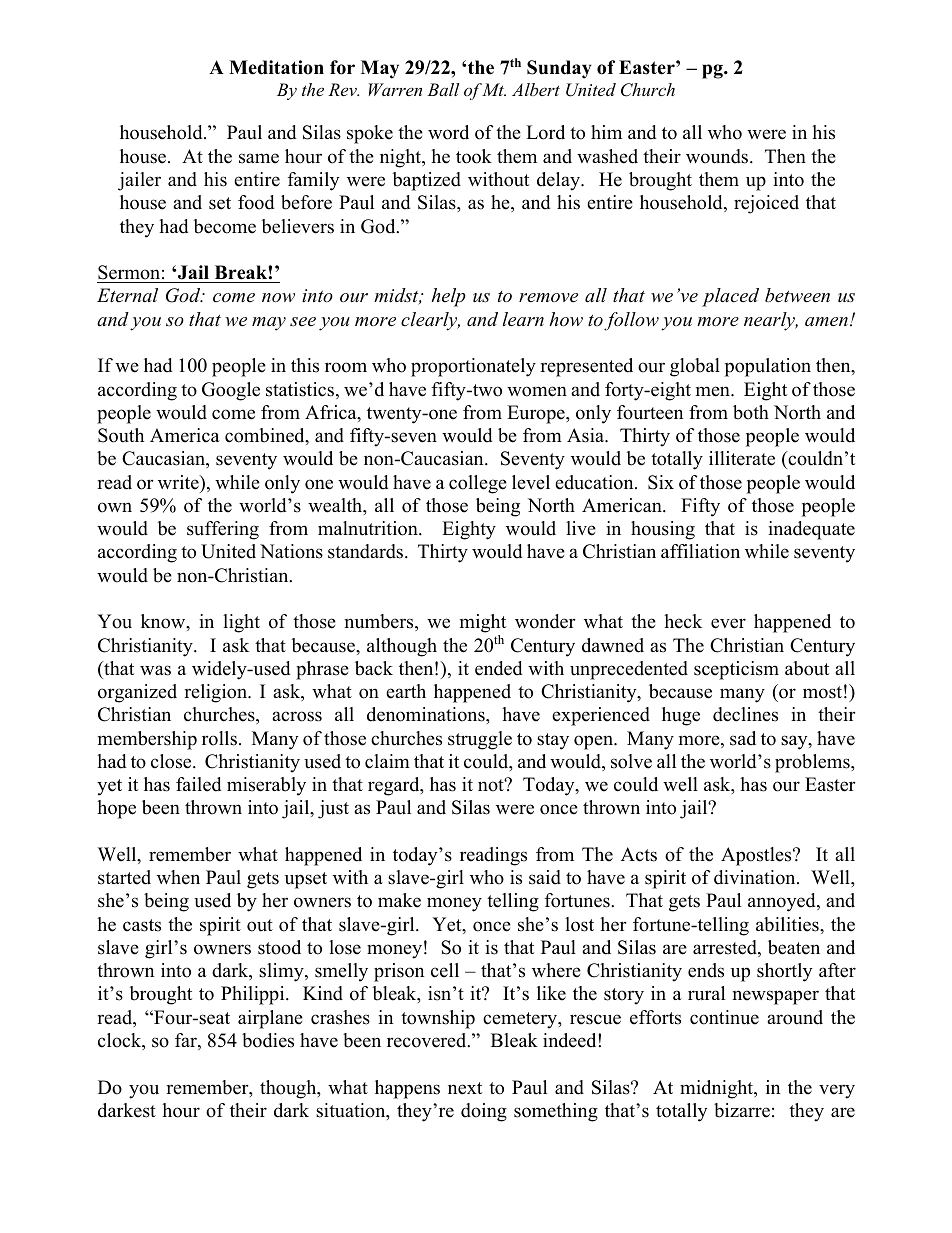 This screenshot has height=1233, width=952. What do you see at coordinates (276, 67) in the screenshot?
I see `Meditation` at bounding box center [276, 67].
